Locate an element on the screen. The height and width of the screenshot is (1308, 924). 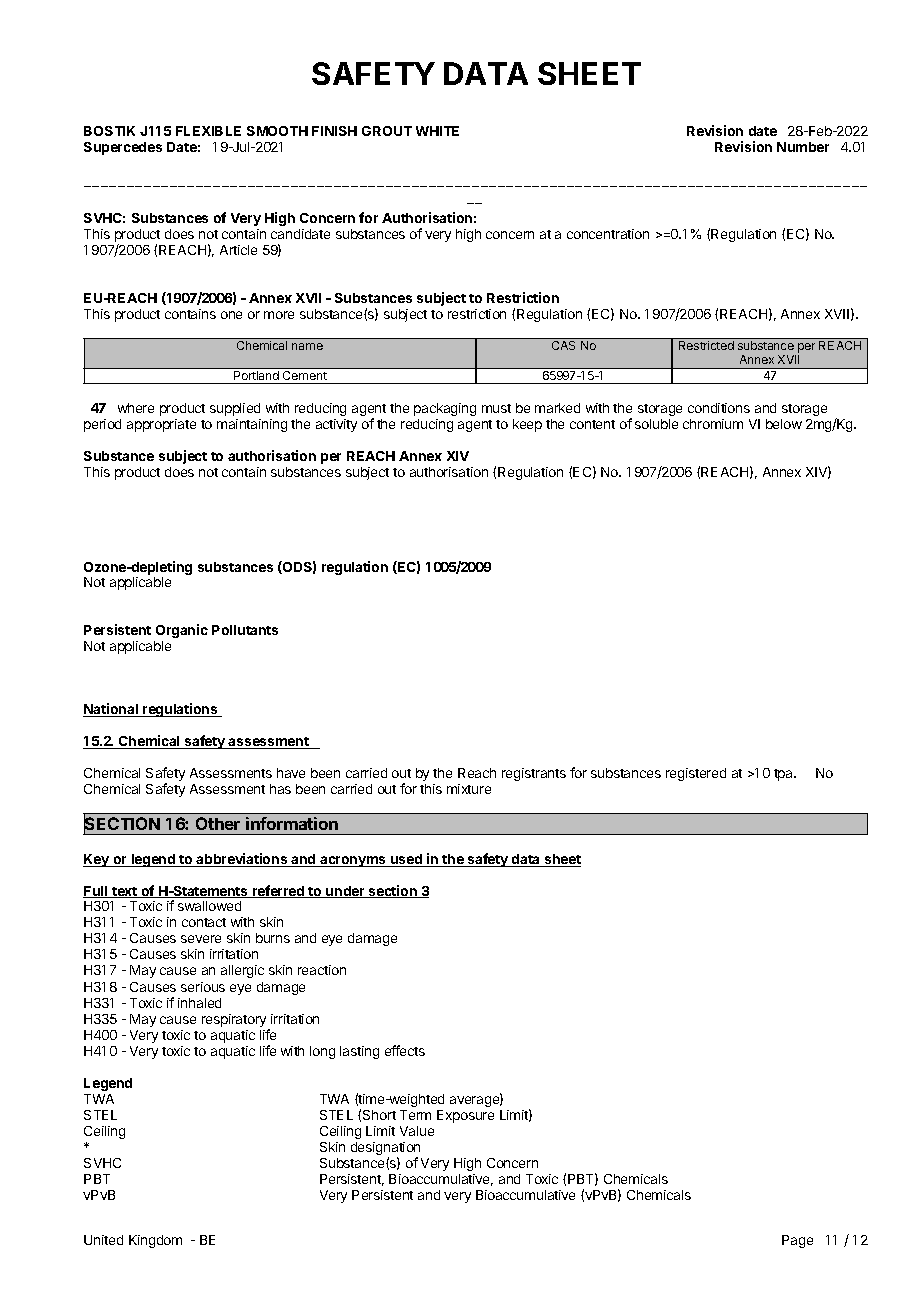
Page is located at coordinates (797, 1241).
